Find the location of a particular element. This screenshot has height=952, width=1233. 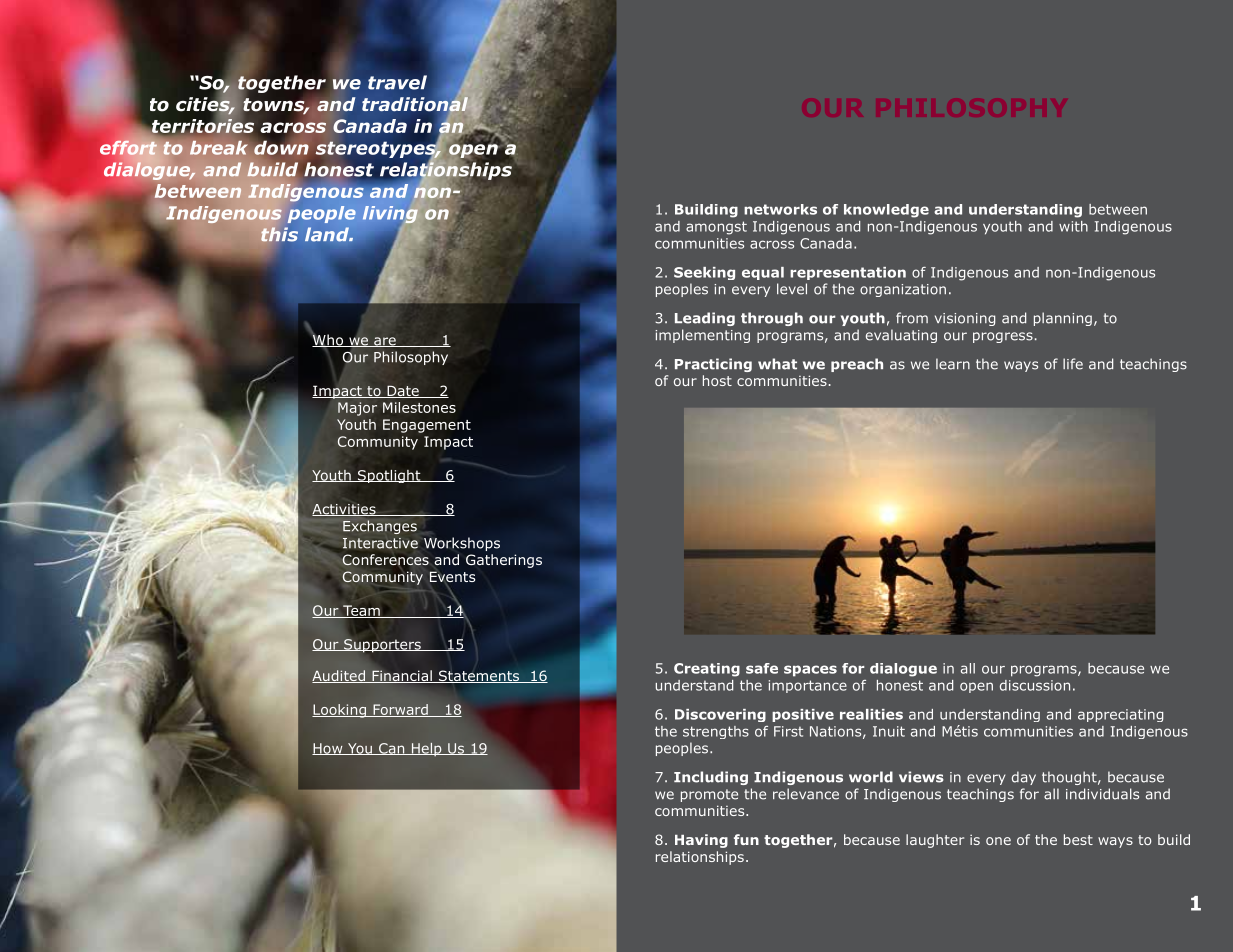

Creating is located at coordinates (707, 670).
